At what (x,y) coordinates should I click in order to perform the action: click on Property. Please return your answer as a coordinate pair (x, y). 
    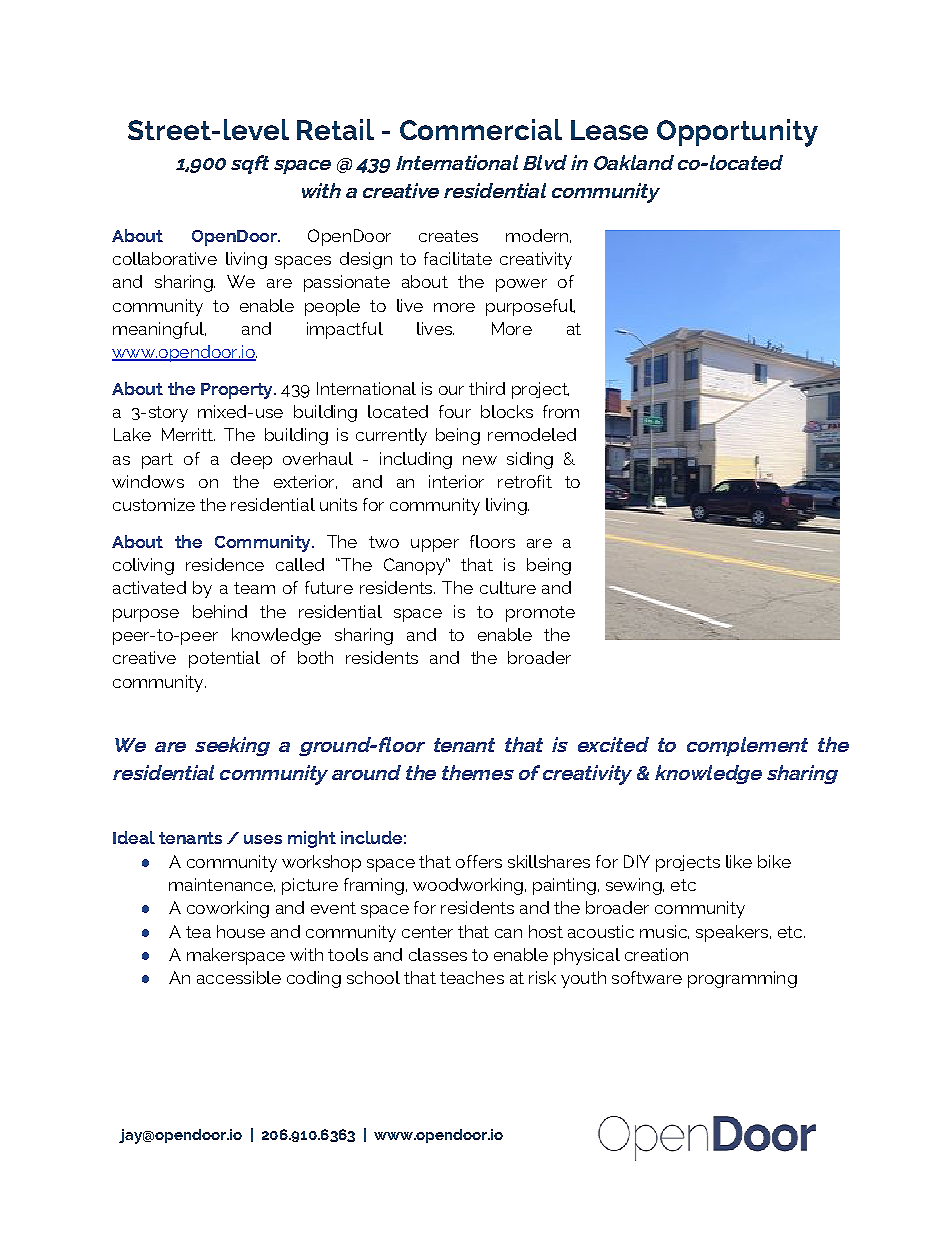
    Looking at the image, I should click on (238, 391).
